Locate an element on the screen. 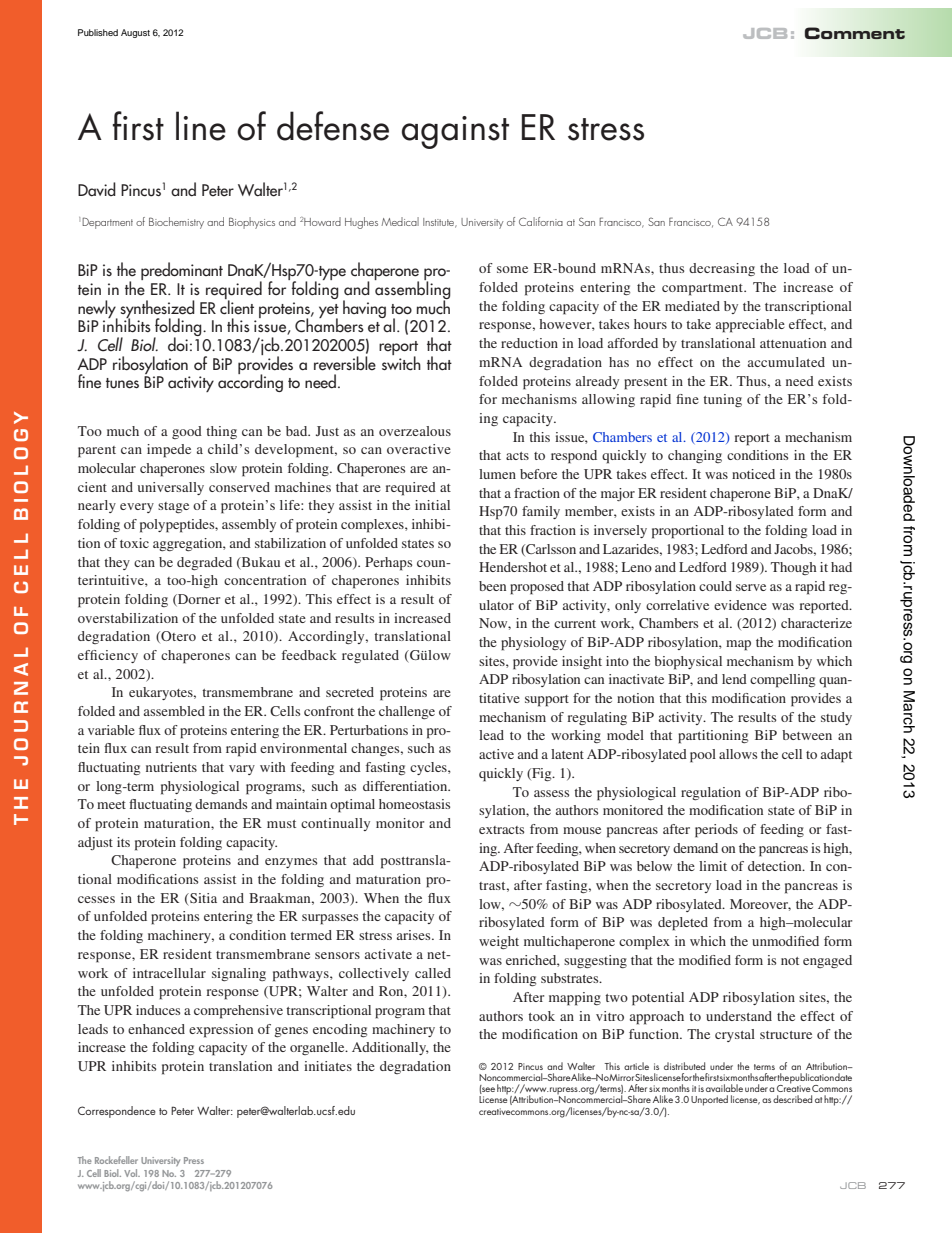 Image resolution: width=952 pixels, height=1233 pixels. Vol is located at coordinates (132, 1173).
